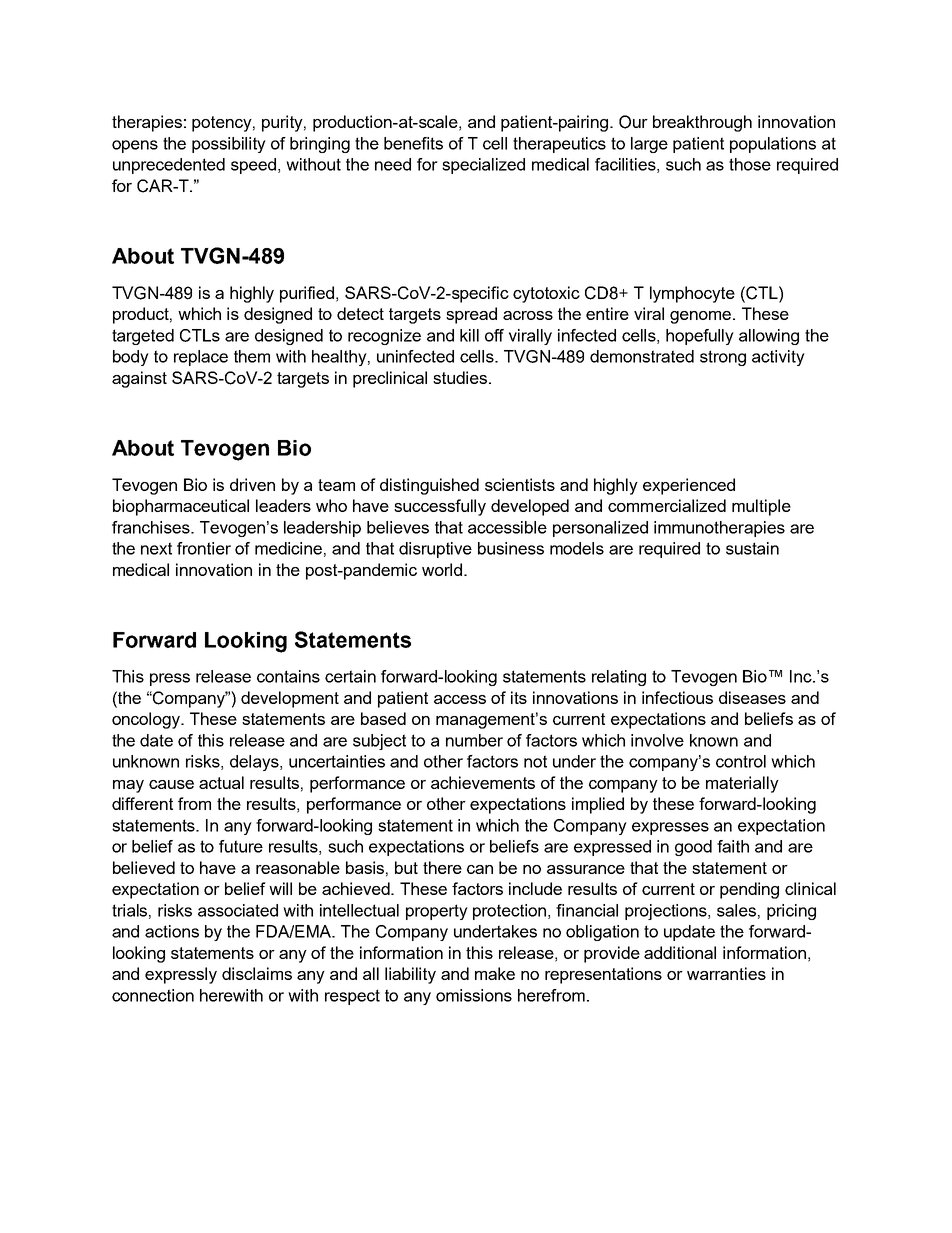 This screenshot has height=1233, width=952. Describe the element at coordinates (229, 145) in the screenshot. I see `possibility` at that location.
